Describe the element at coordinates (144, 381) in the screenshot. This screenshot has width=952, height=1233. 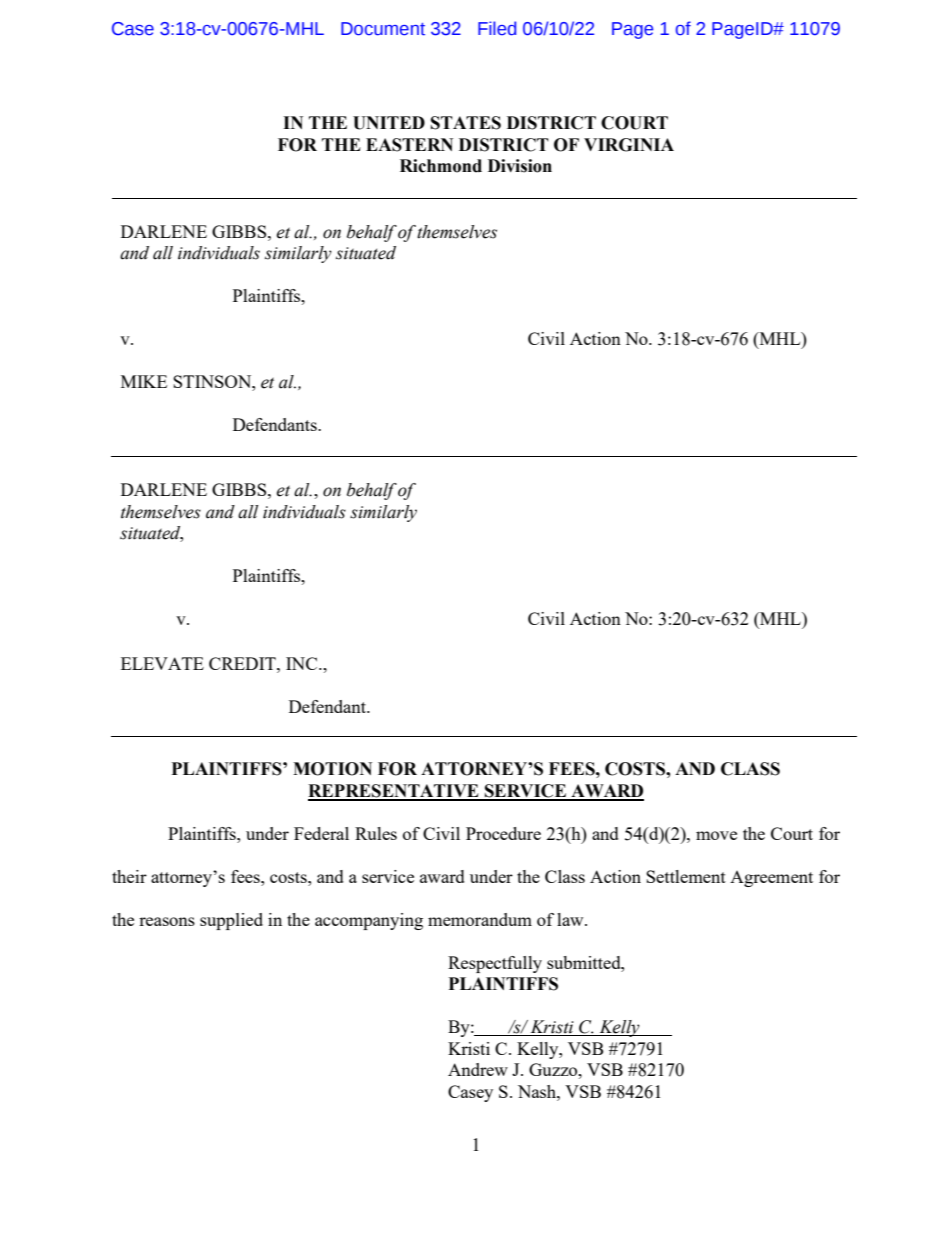
I see `MIKE` at that location.
